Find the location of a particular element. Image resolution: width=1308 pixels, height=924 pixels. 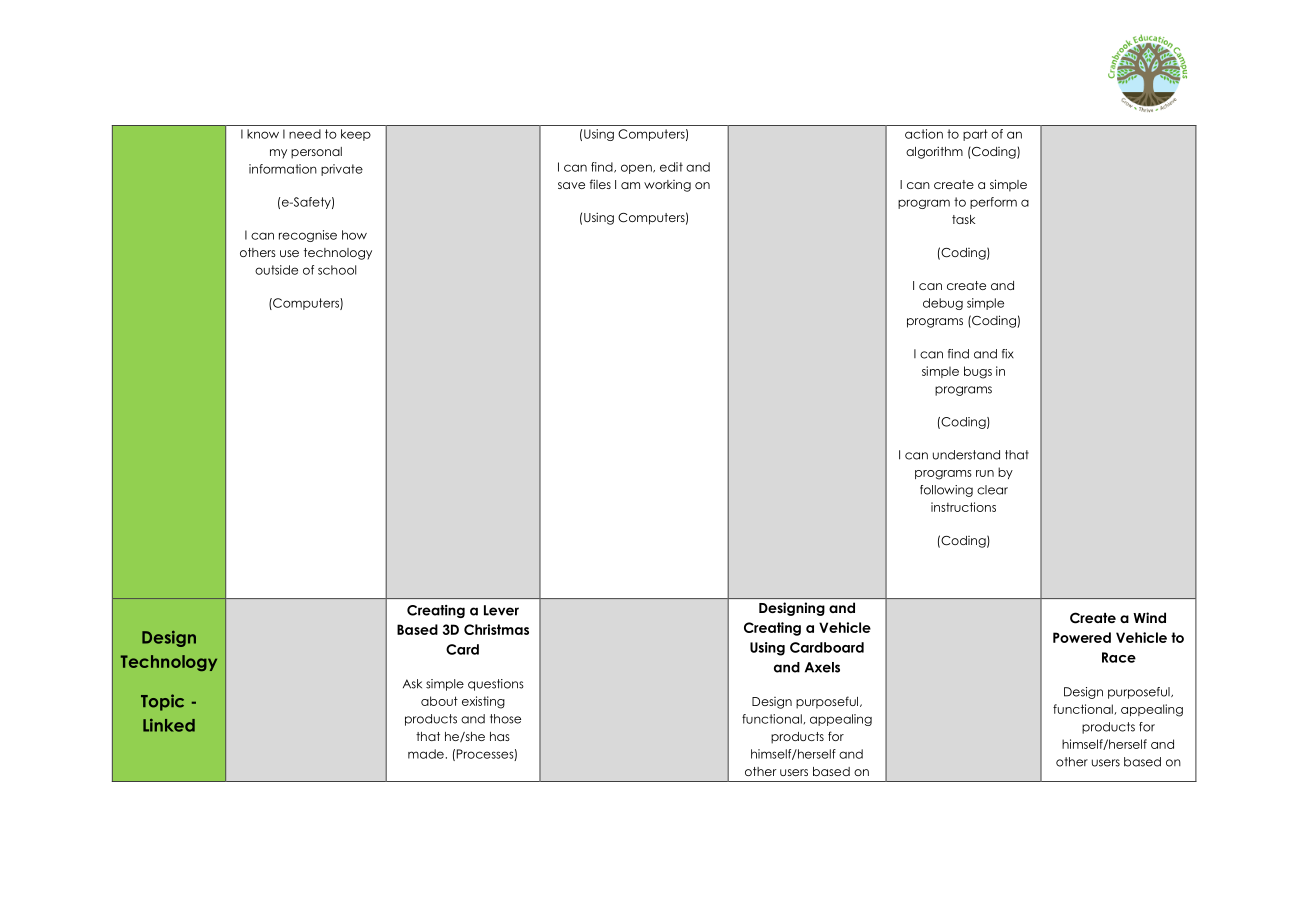

understand is located at coordinates (966, 455).
